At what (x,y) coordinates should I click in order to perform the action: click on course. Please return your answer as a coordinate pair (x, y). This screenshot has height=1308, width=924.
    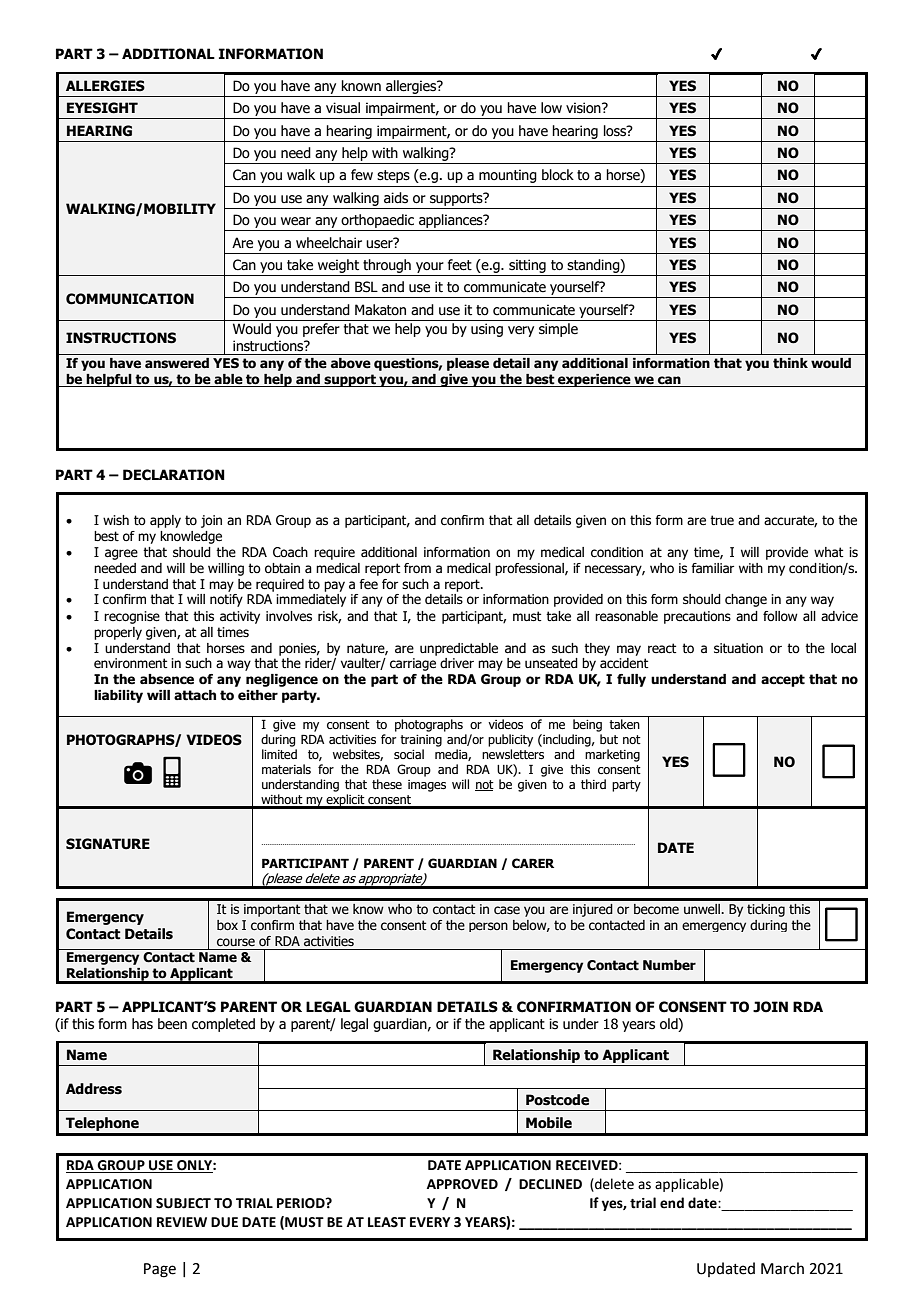
    Looking at the image, I should click on (236, 942).
